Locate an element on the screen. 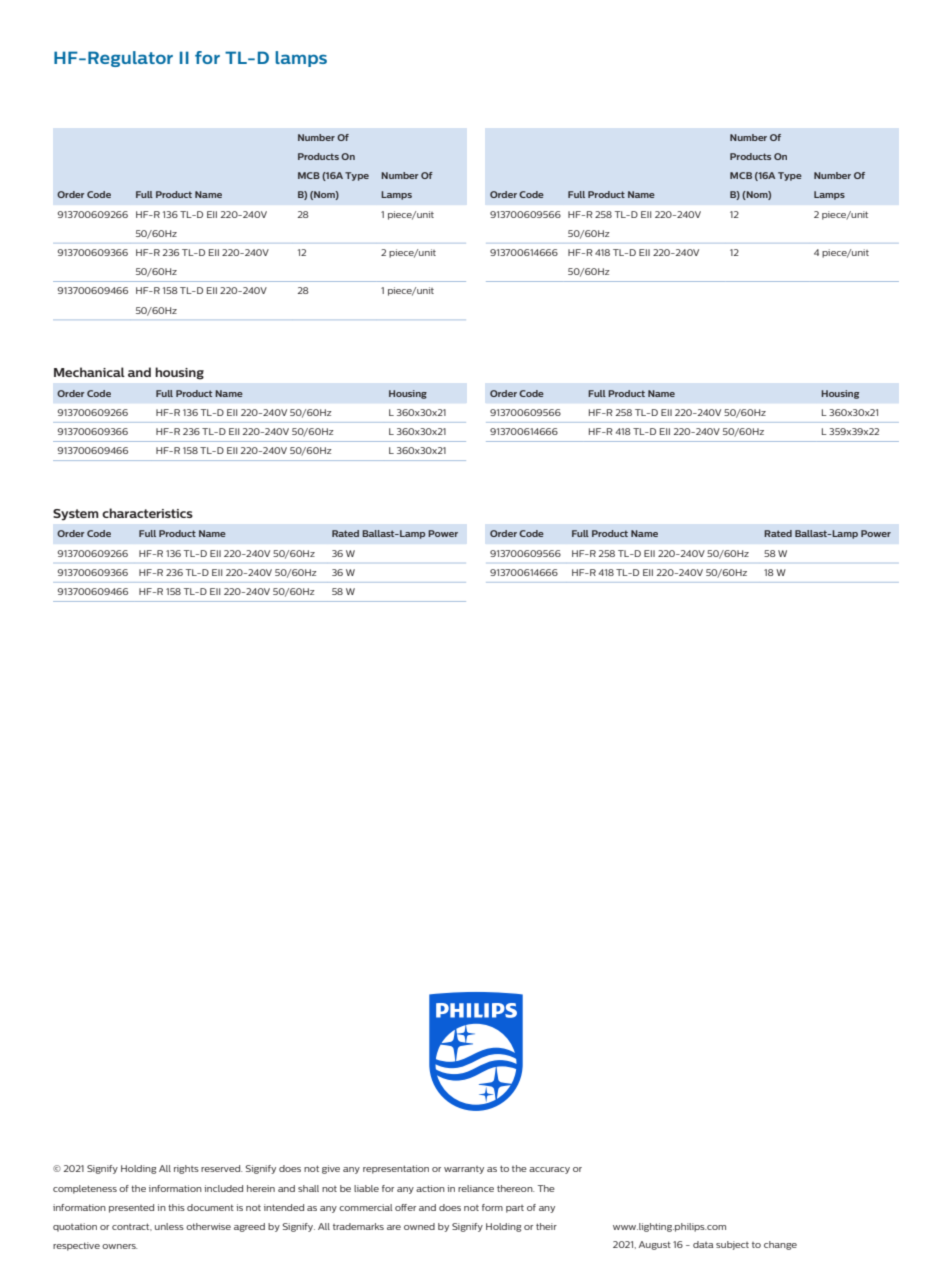 This screenshot has width=952, height=1265. Mechanical is located at coordinates (89, 372).
